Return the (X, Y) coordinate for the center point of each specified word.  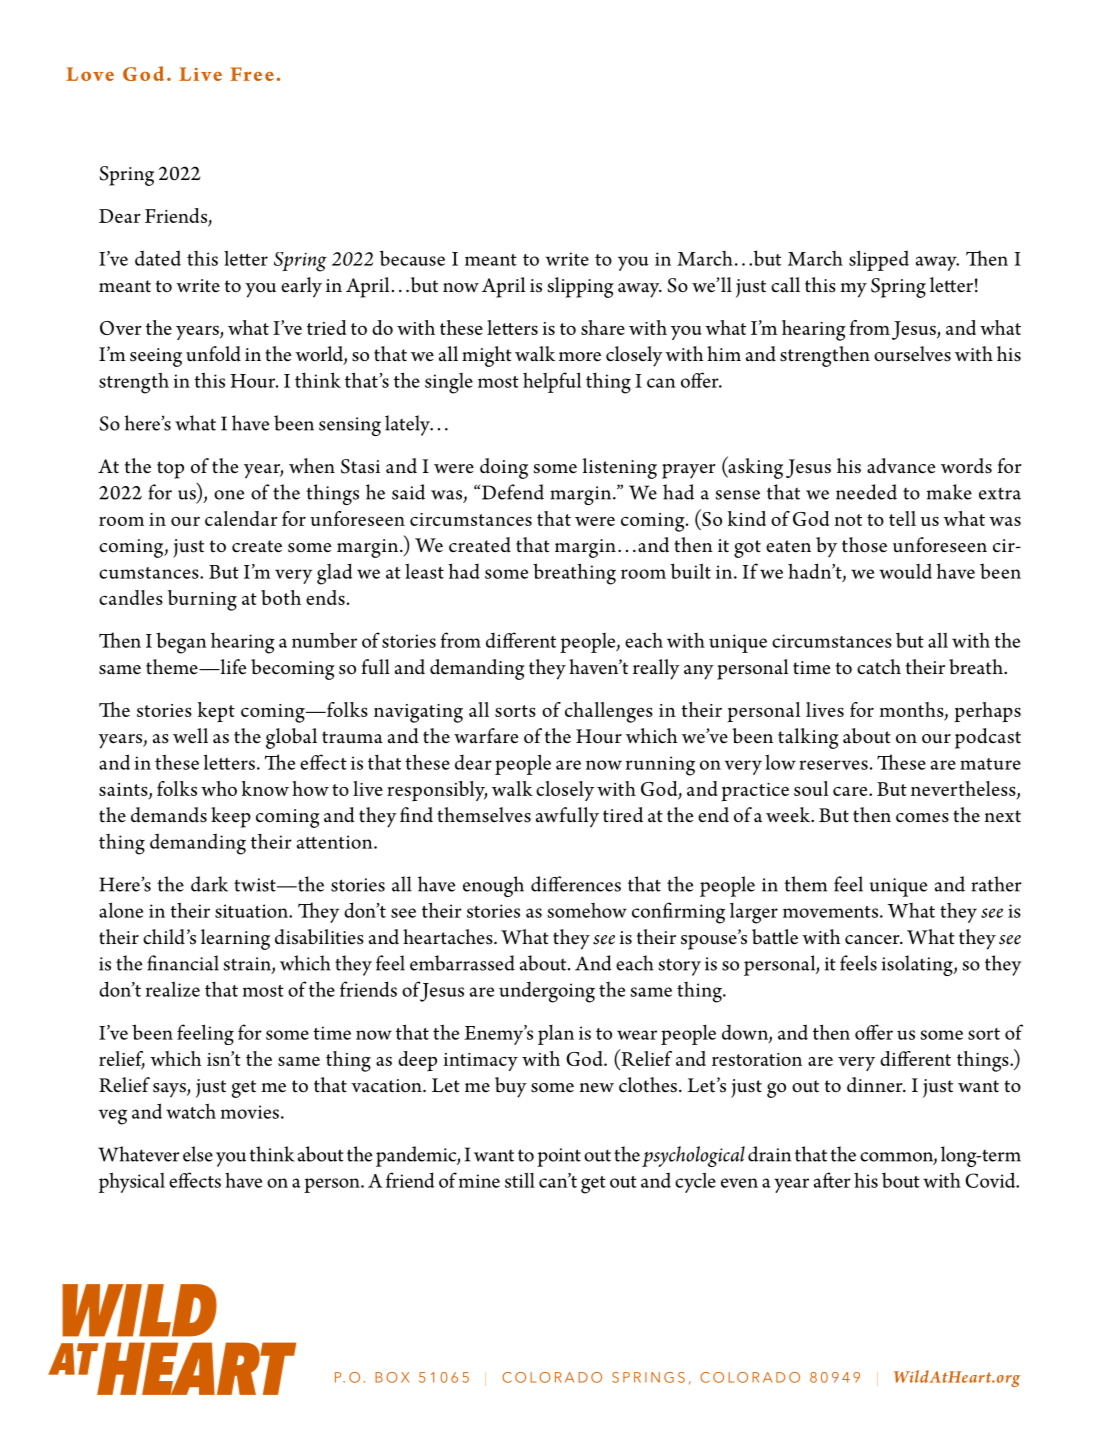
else (198, 1154)
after (832, 1180)
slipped (879, 260)
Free (252, 74)
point (559, 1157)
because (412, 258)
